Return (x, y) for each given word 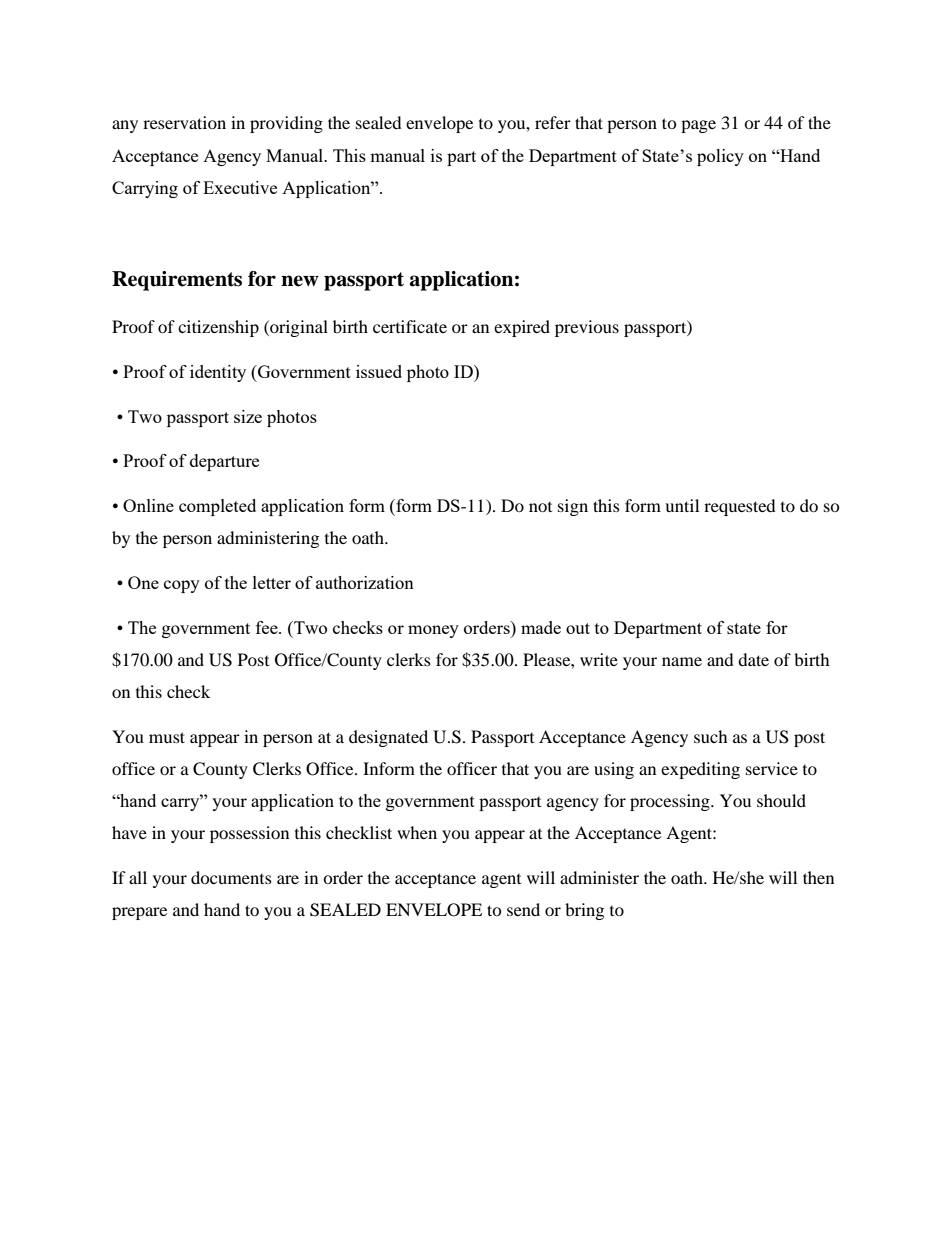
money (433, 631)
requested (740, 507)
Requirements (177, 281)
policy (720, 157)
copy (182, 586)
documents (231, 877)
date (753, 659)
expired (522, 328)
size (248, 416)
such (711, 736)
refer (553, 122)
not (540, 507)
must (167, 737)
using (614, 770)
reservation (184, 122)
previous (587, 328)
